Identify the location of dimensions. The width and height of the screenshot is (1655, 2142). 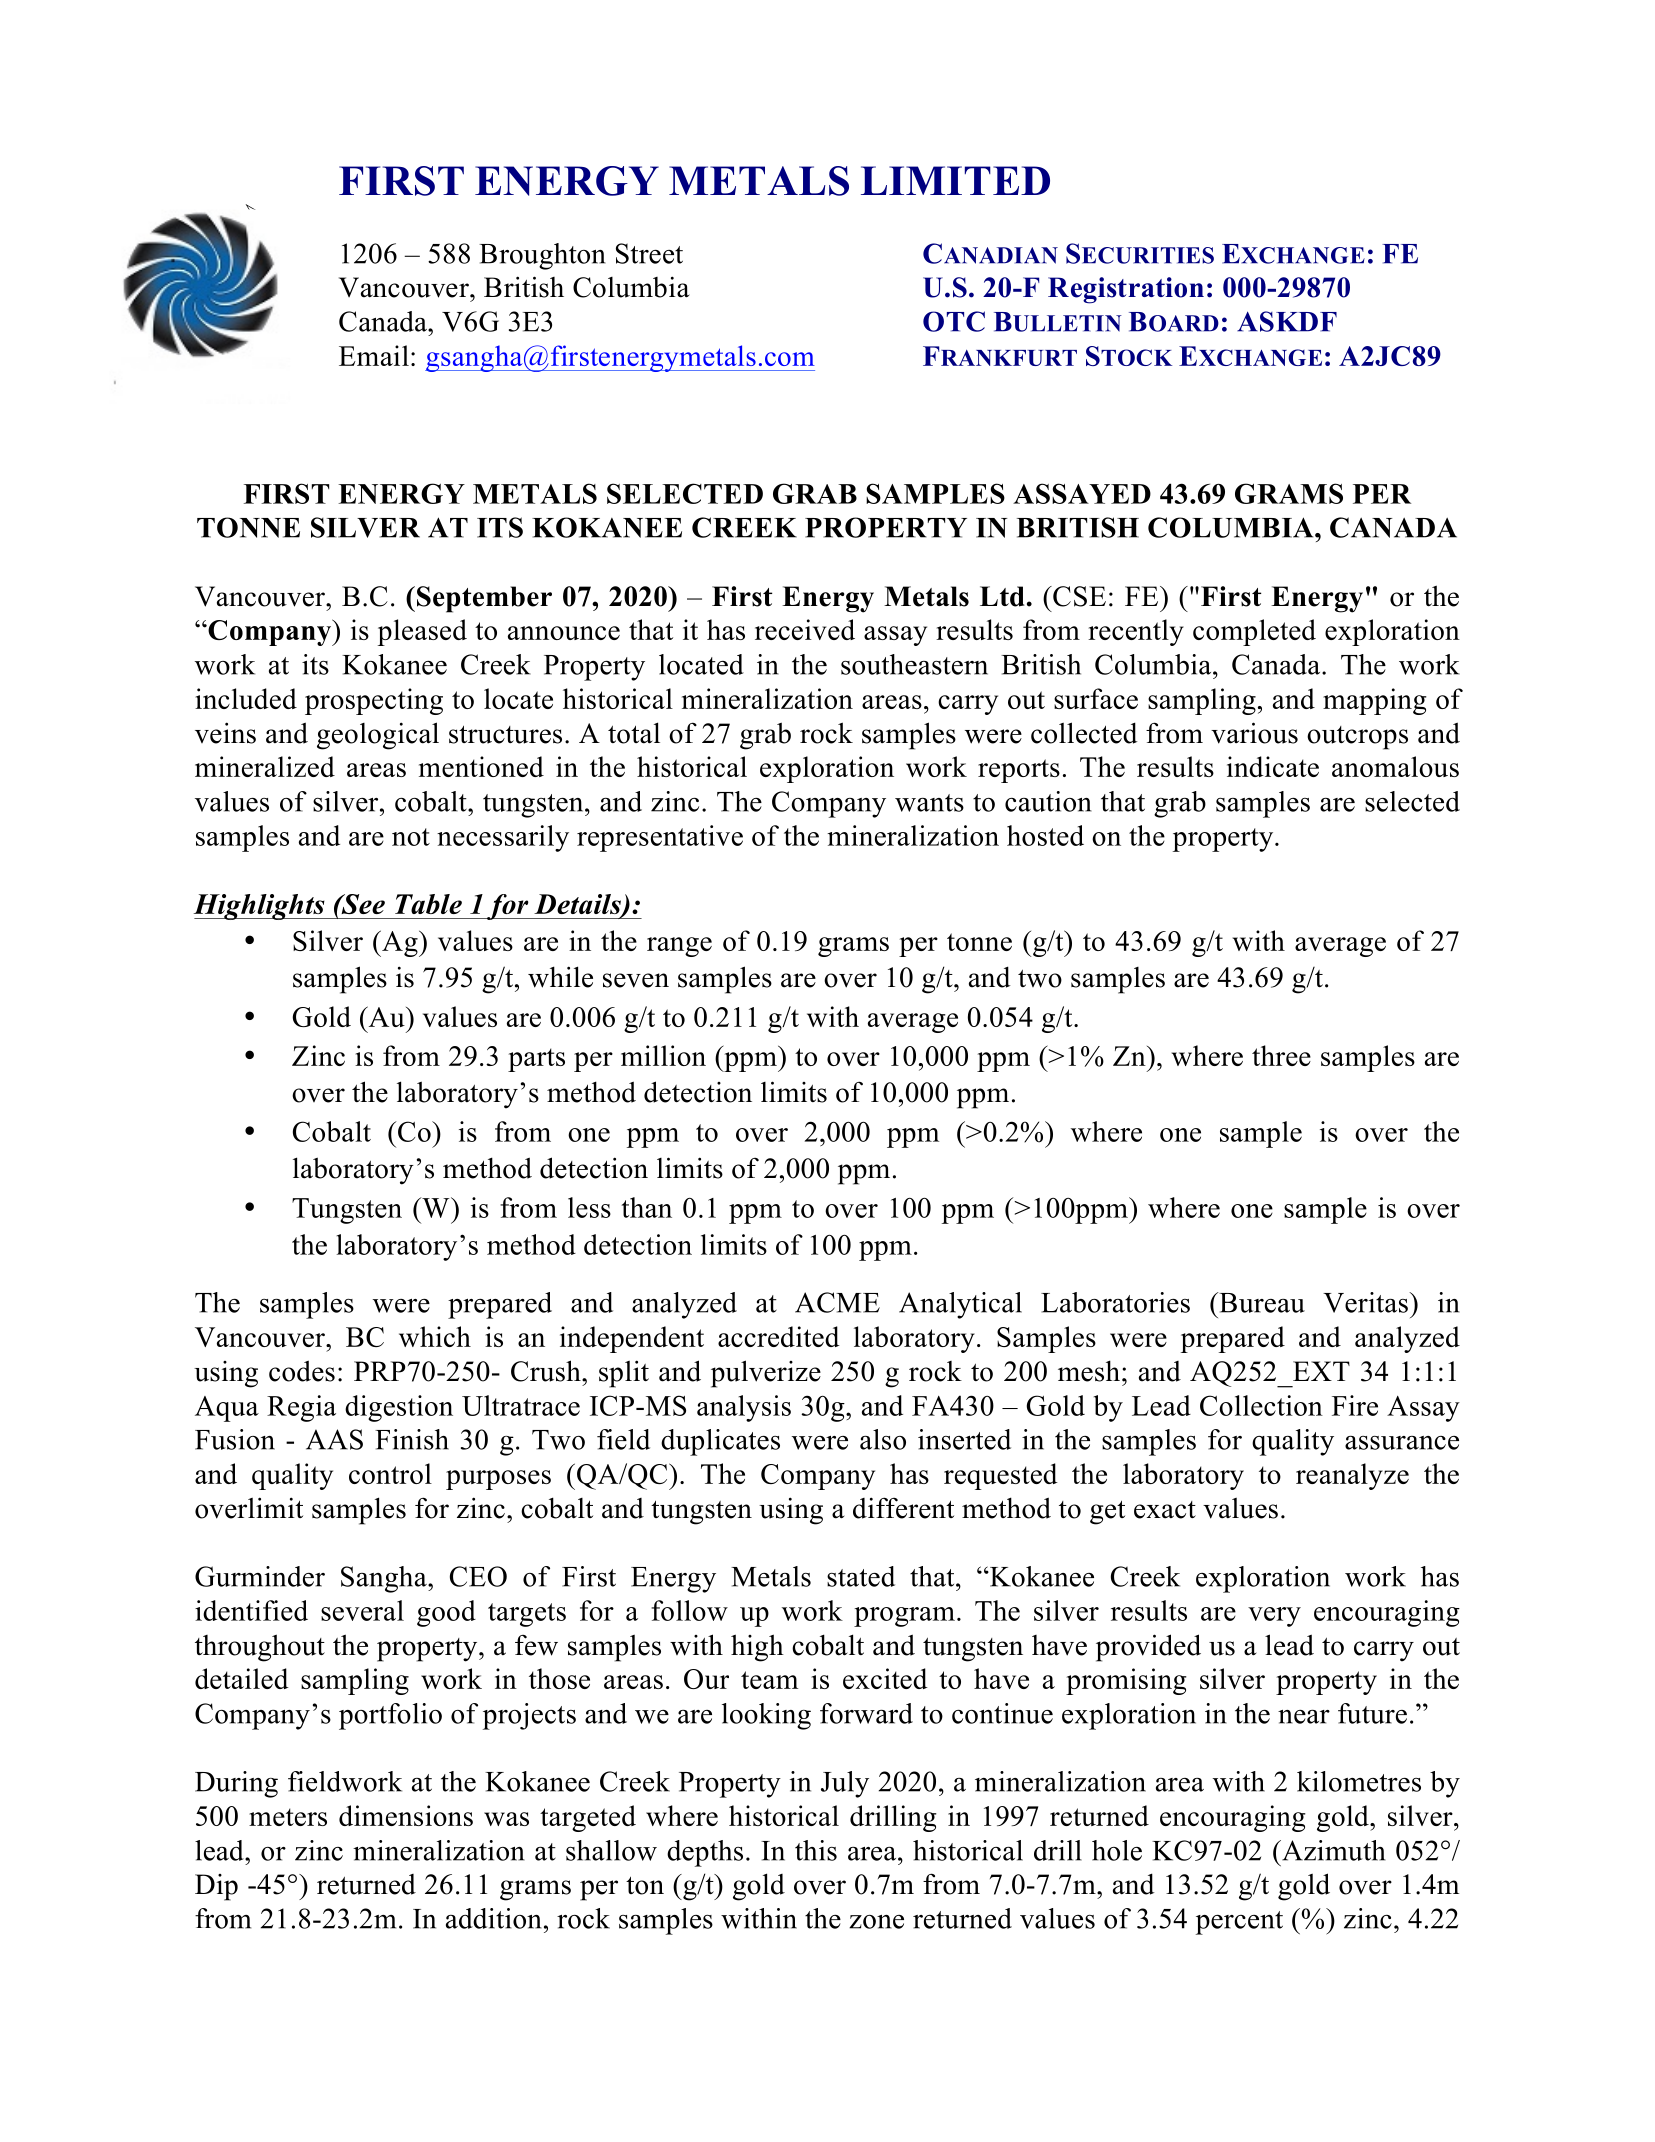
(406, 1815).
